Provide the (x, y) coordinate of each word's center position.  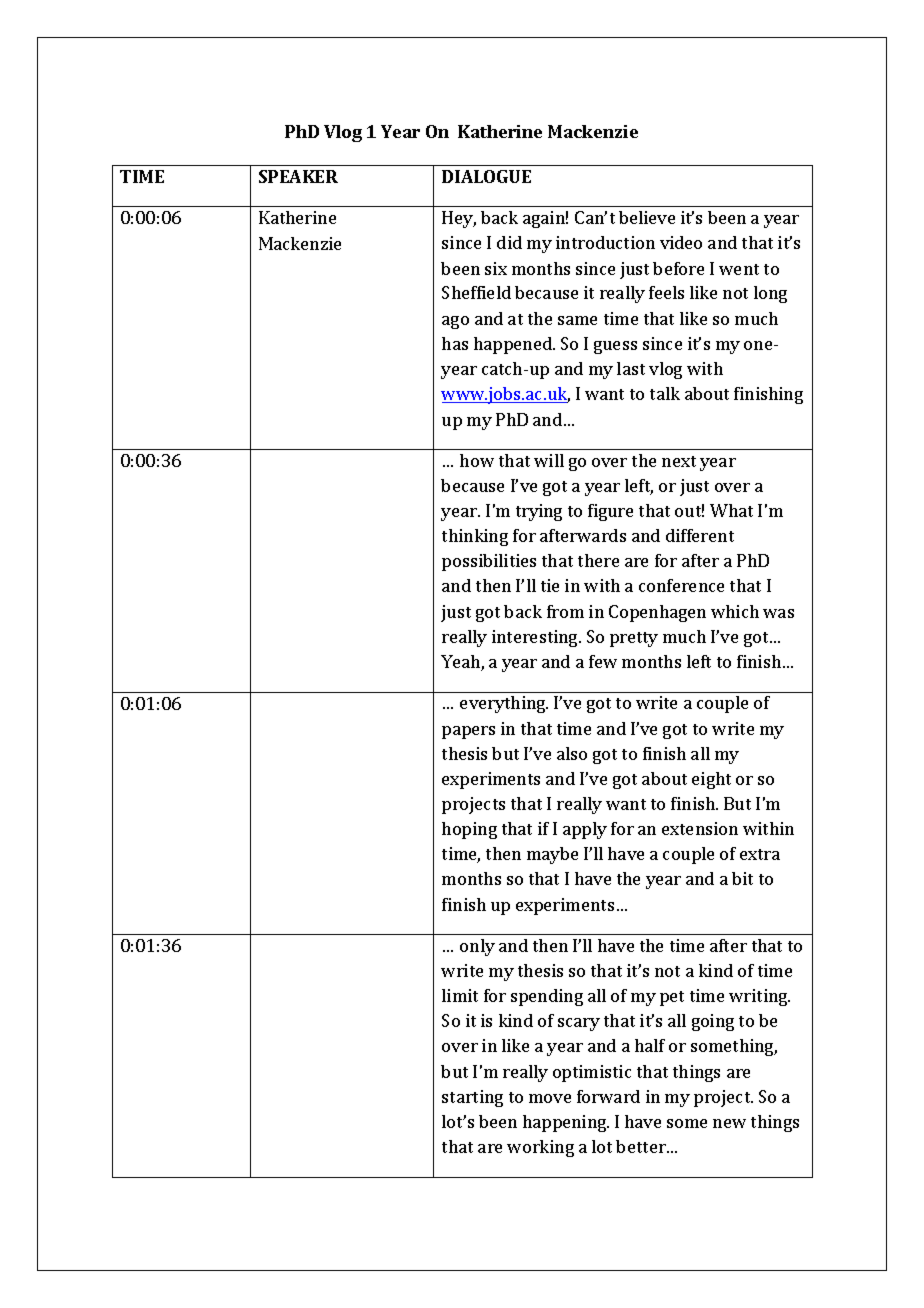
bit (742, 878)
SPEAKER (298, 176)
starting (472, 1098)
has (455, 343)
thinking (475, 537)
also (572, 753)
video (681, 242)
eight (711, 780)
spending (547, 997)
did (509, 242)
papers (468, 732)
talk (665, 393)
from (565, 611)
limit (460, 995)
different (700, 535)
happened (514, 345)
